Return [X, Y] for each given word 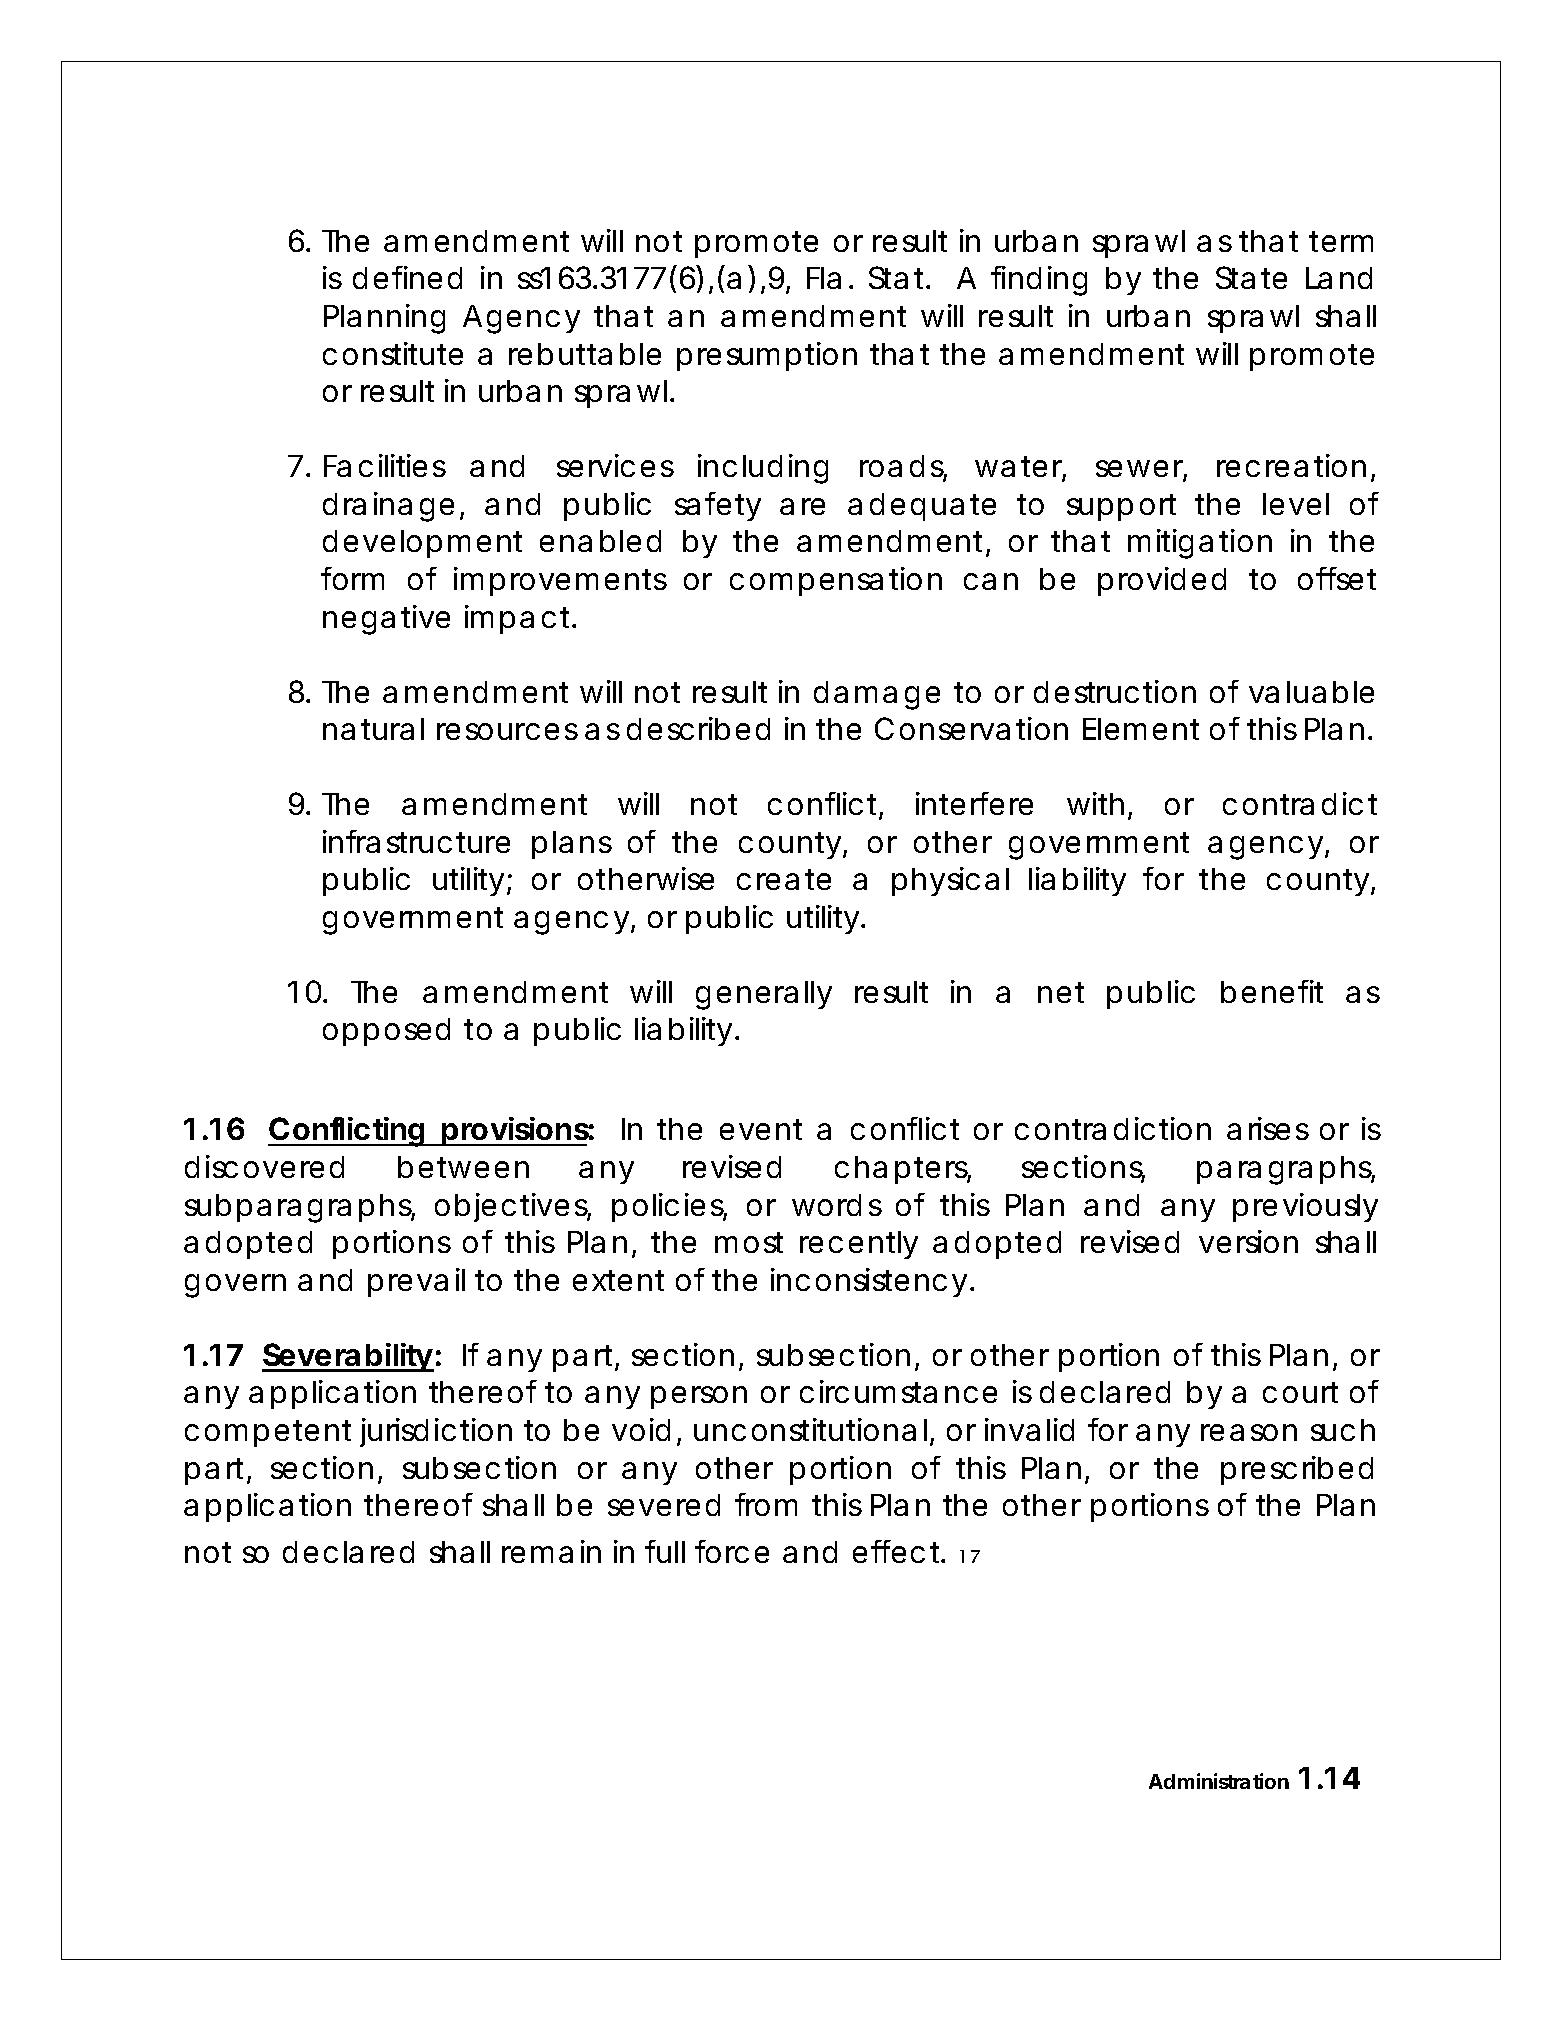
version [1248, 1241]
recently [859, 1245]
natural [373, 729]
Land [1339, 278]
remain [551, 1551]
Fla [824, 278]
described [698, 728]
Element [1141, 729]
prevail [416, 1282]
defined [407, 277]
